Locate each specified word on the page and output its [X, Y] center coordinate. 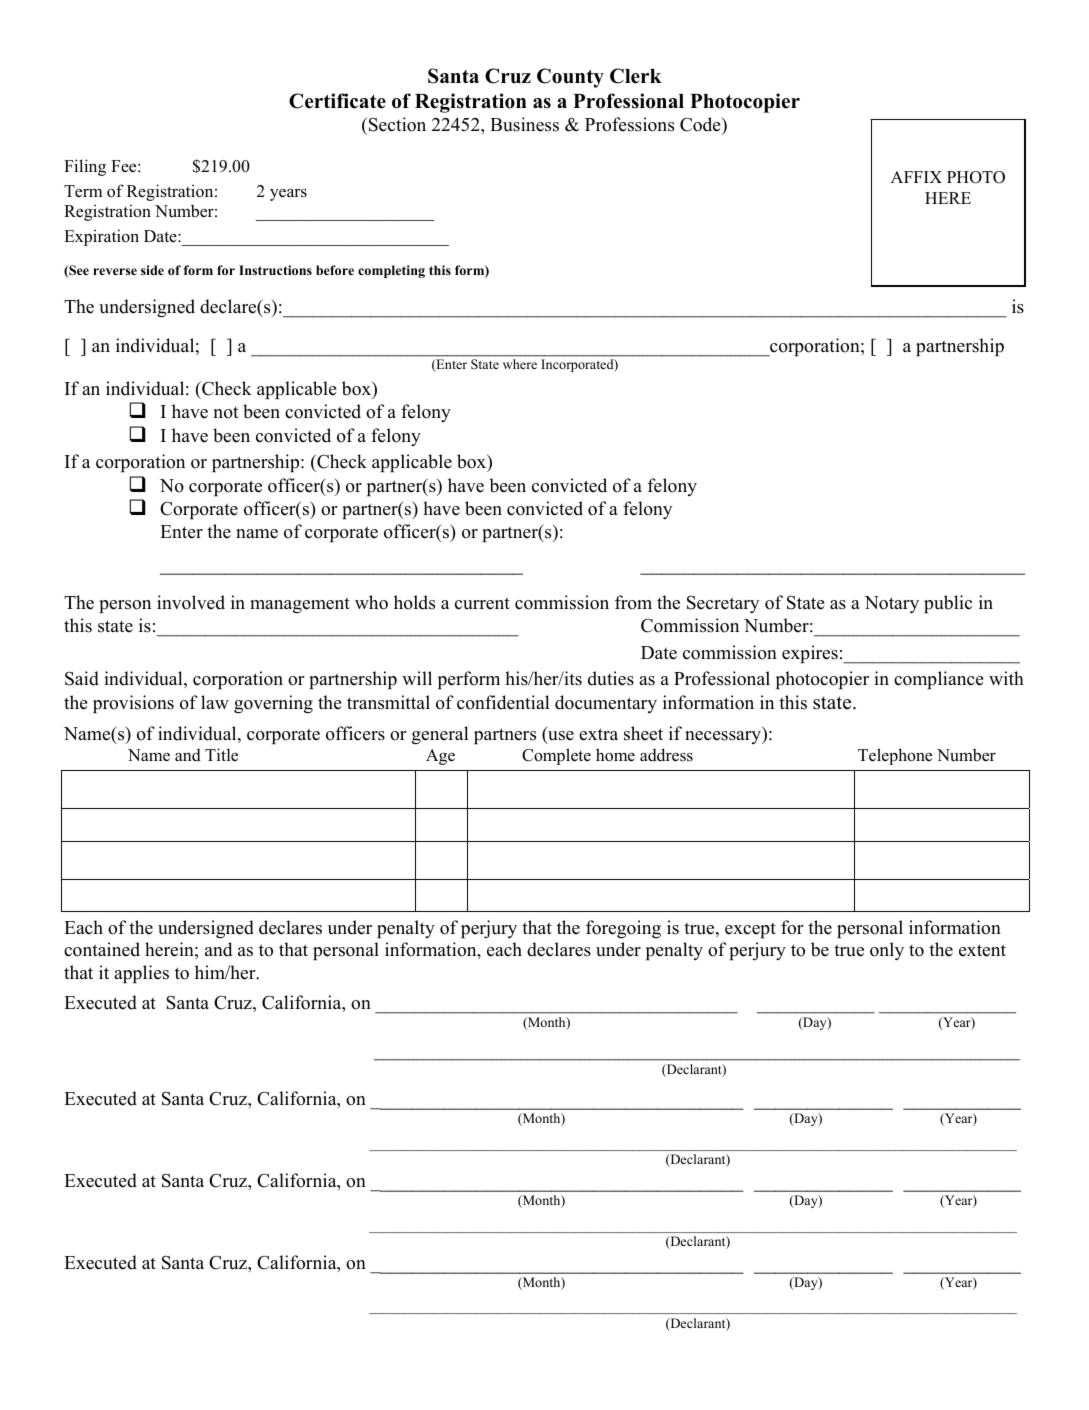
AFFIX [916, 177]
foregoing [623, 929]
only [887, 951]
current [482, 603]
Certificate [337, 101]
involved [191, 602]
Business [524, 124]
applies [141, 974]
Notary [891, 604]
